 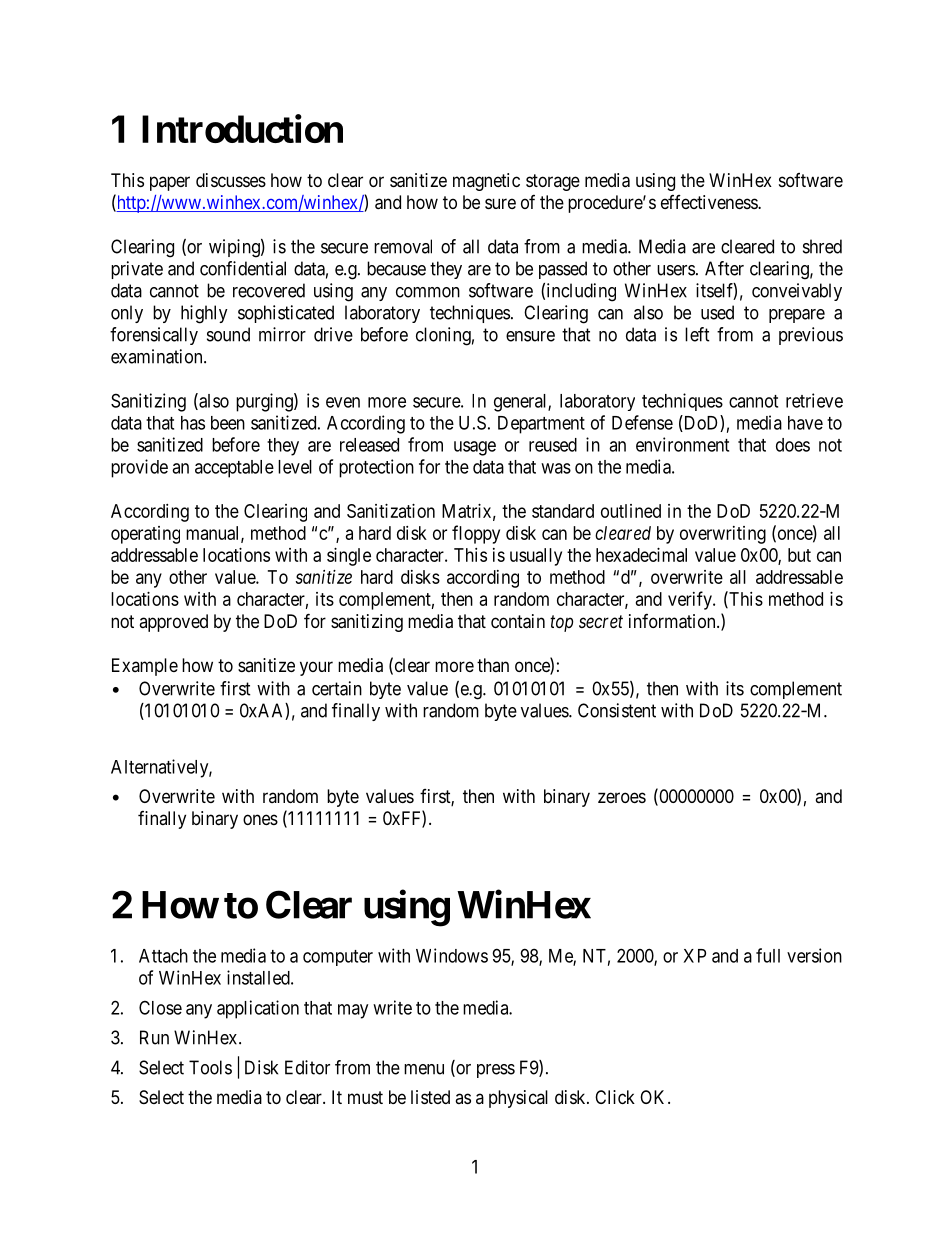 What do you see at coordinates (486, 182) in the screenshot?
I see `magnetic` at bounding box center [486, 182].
